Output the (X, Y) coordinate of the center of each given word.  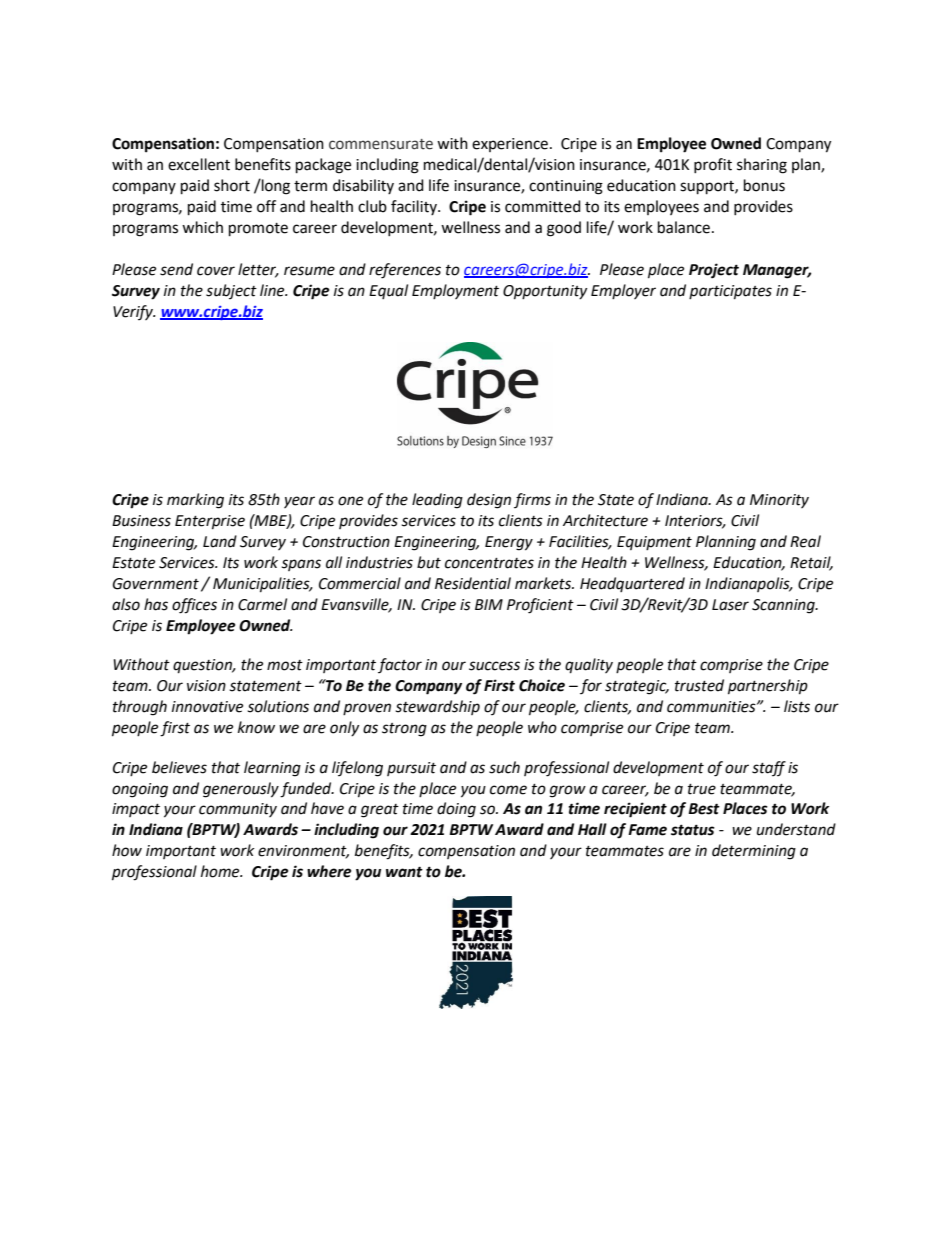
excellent (199, 164)
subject (231, 291)
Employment (455, 291)
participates (730, 292)
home (221, 871)
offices (194, 606)
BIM (489, 604)
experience (511, 145)
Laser (730, 605)
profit (713, 165)
